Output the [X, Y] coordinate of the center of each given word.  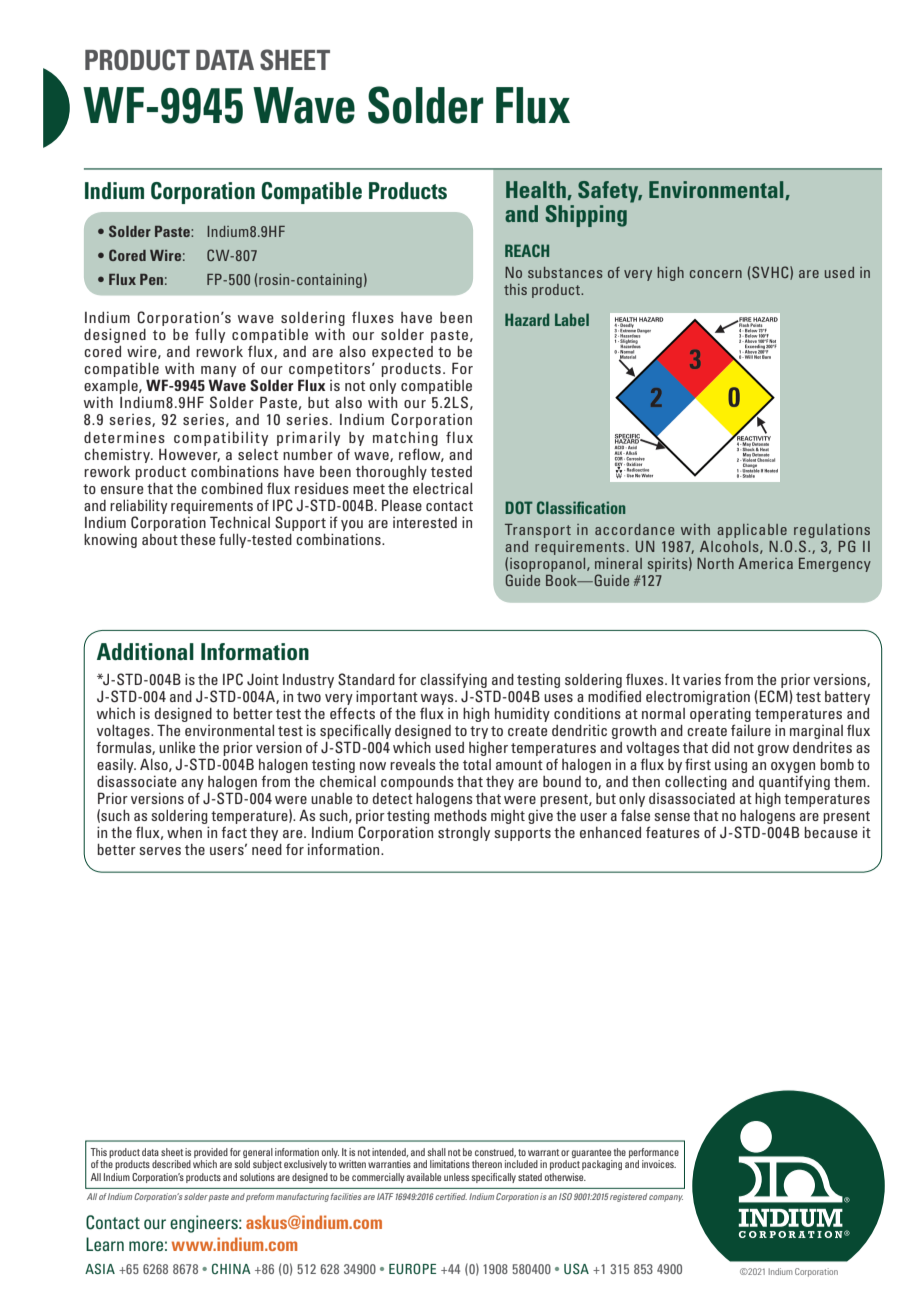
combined [232, 488]
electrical [442, 488]
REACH [527, 250]
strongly [464, 834]
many [218, 373]
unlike [177, 747]
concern [716, 274]
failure [751, 730]
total [477, 764]
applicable [752, 531]
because [831, 832]
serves [160, 851]
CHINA [231, 1268]
